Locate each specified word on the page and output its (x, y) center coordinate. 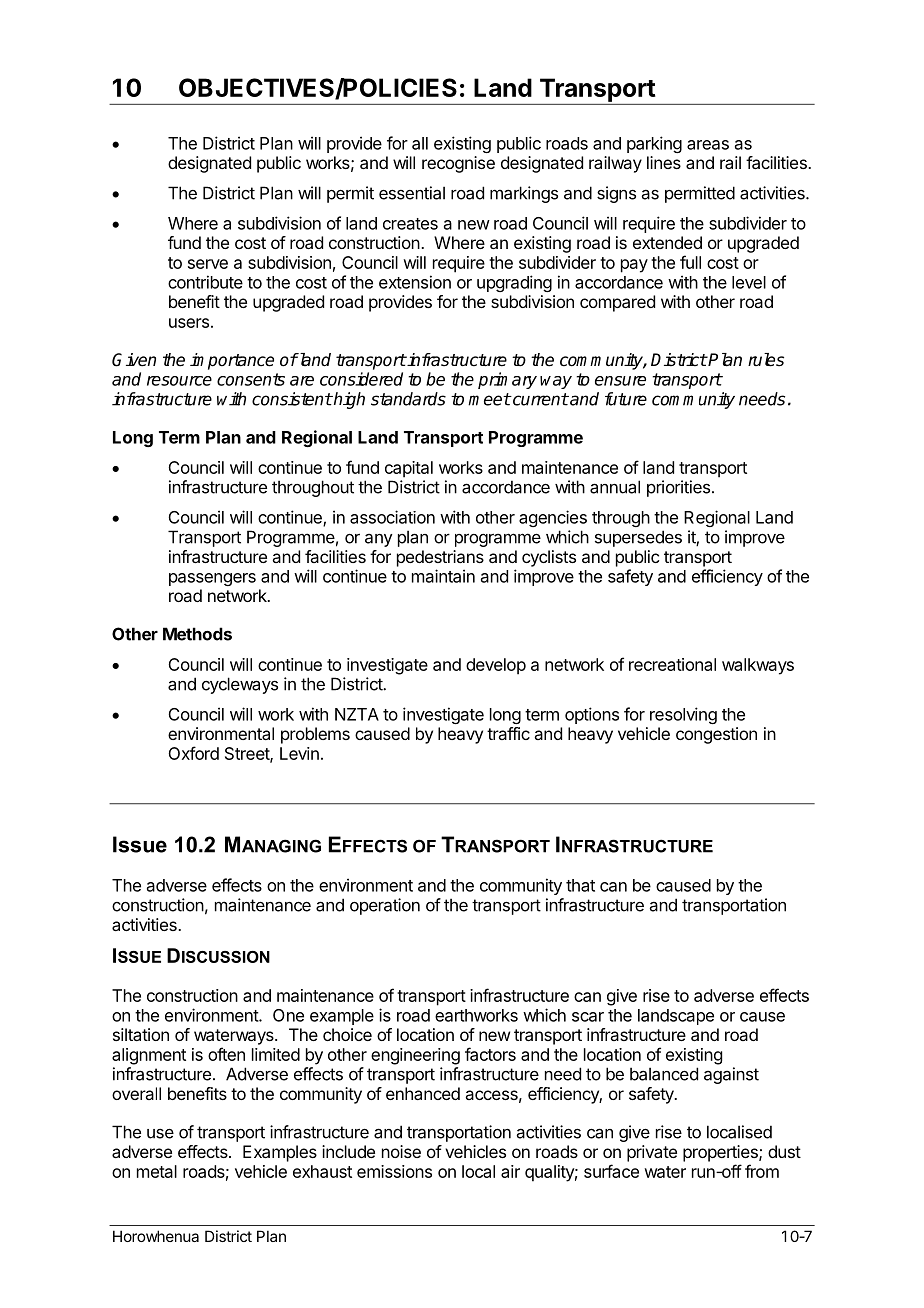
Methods (197, 634)
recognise (458, 164)
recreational (672, 664)
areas (708, 145)
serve (208, 264)
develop (496, 666)
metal (157, 1171)
